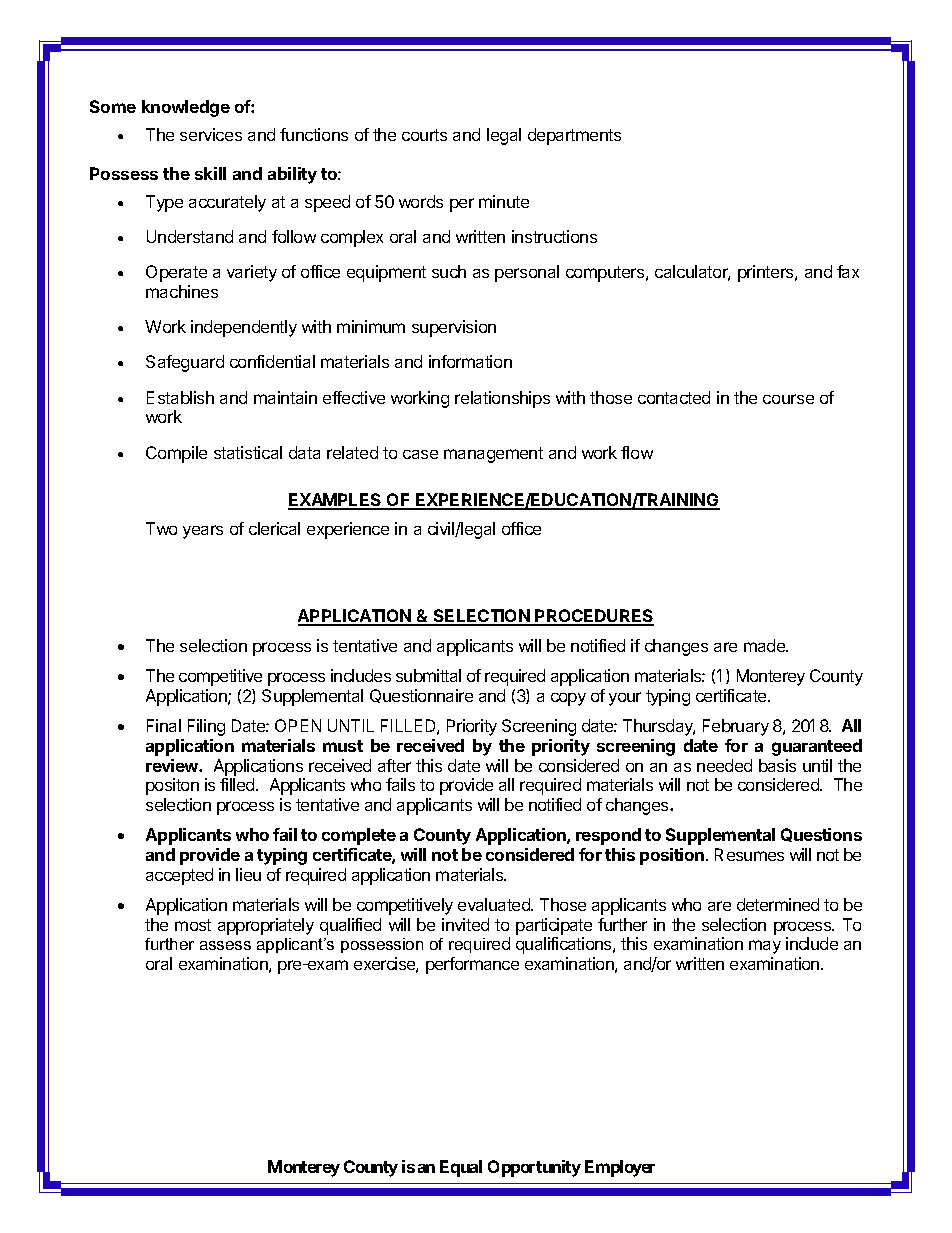 The image size is (952, 1233). I want to click on services, so click(211, 134).
